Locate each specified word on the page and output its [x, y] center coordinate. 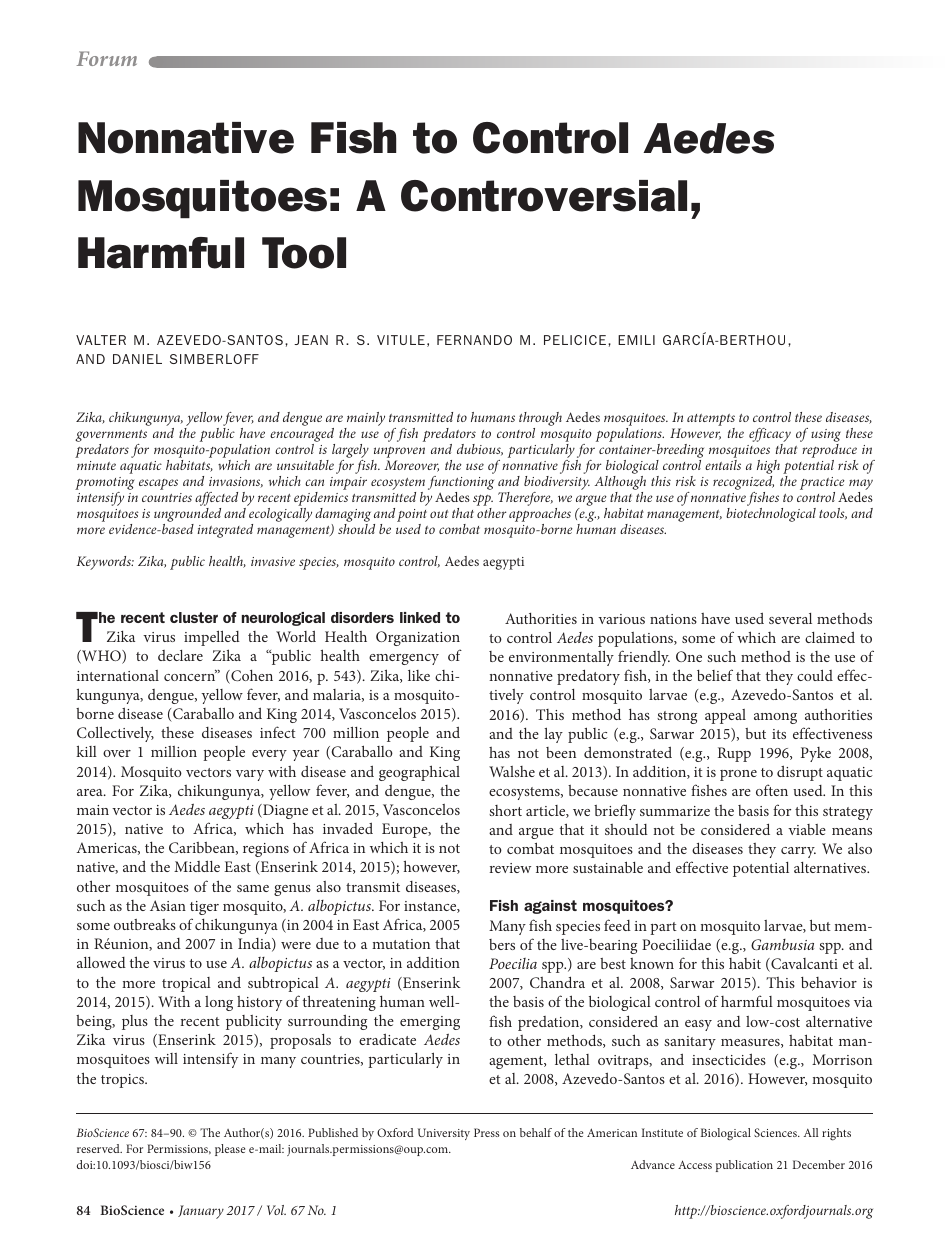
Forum [107, 58]
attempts [711, 420]
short [505, 810]
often [772, 790]
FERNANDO [474, 340]
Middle [197, 866]
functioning [461, 483]
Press [487, 1132]
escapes [158, 484]
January [201, 1212]
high [768, 467]
